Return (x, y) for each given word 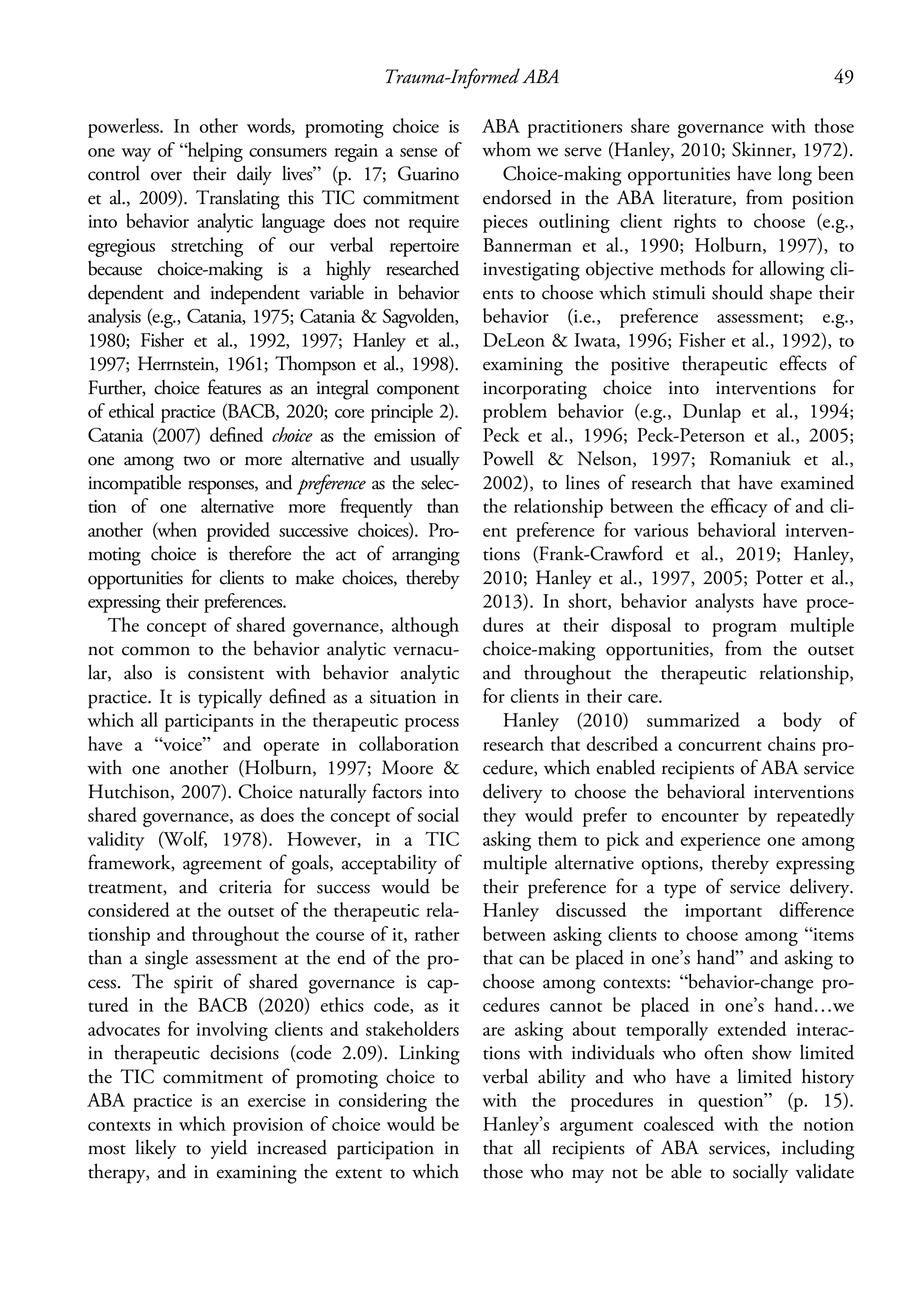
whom (506, 149)
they (499, 817)
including (818, 1149)
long (795, 175)
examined (817, 482)
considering (383, 1102)
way (136, 155)
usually (435, 460)
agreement (222, 867)
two (196, 461)
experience (720, 842)
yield (229, 1149)
